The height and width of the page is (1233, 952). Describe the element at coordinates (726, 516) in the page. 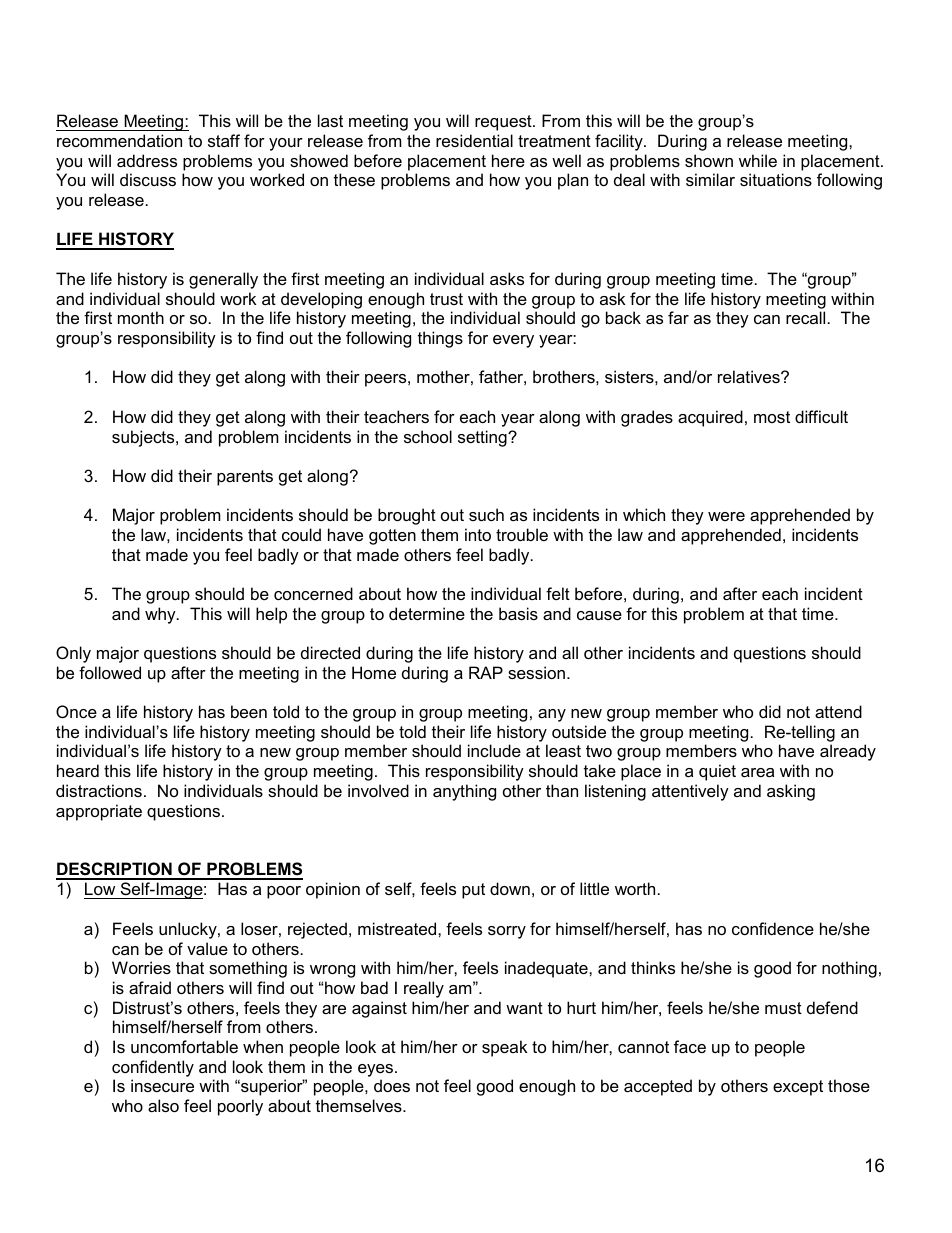

I see `were` at that location.
